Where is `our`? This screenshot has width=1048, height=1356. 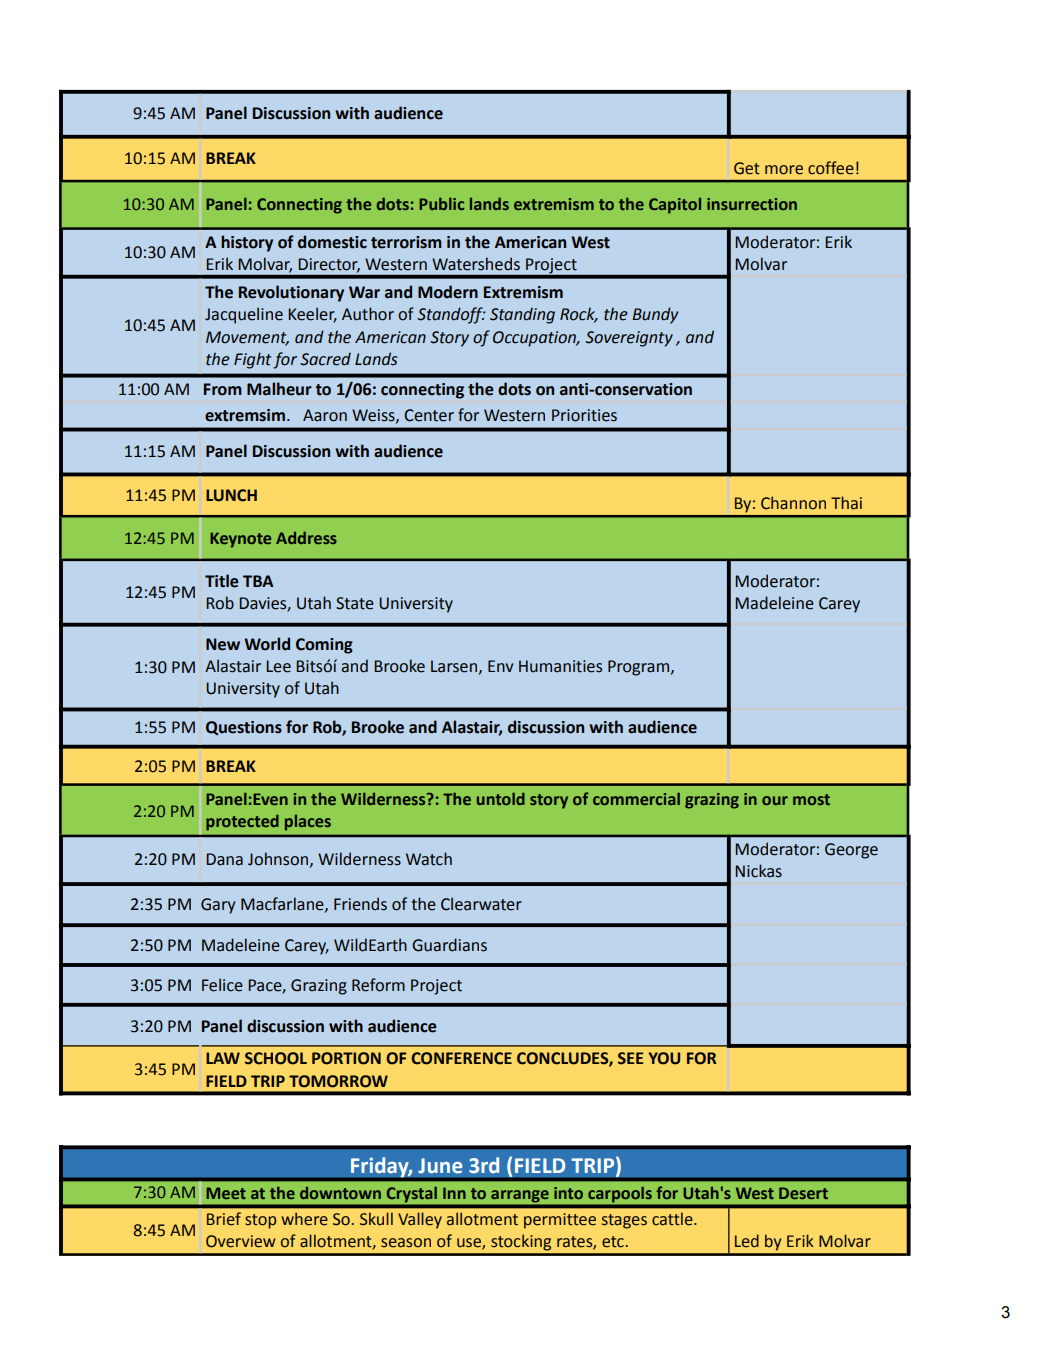 our is located at coordinates (775, 800).
